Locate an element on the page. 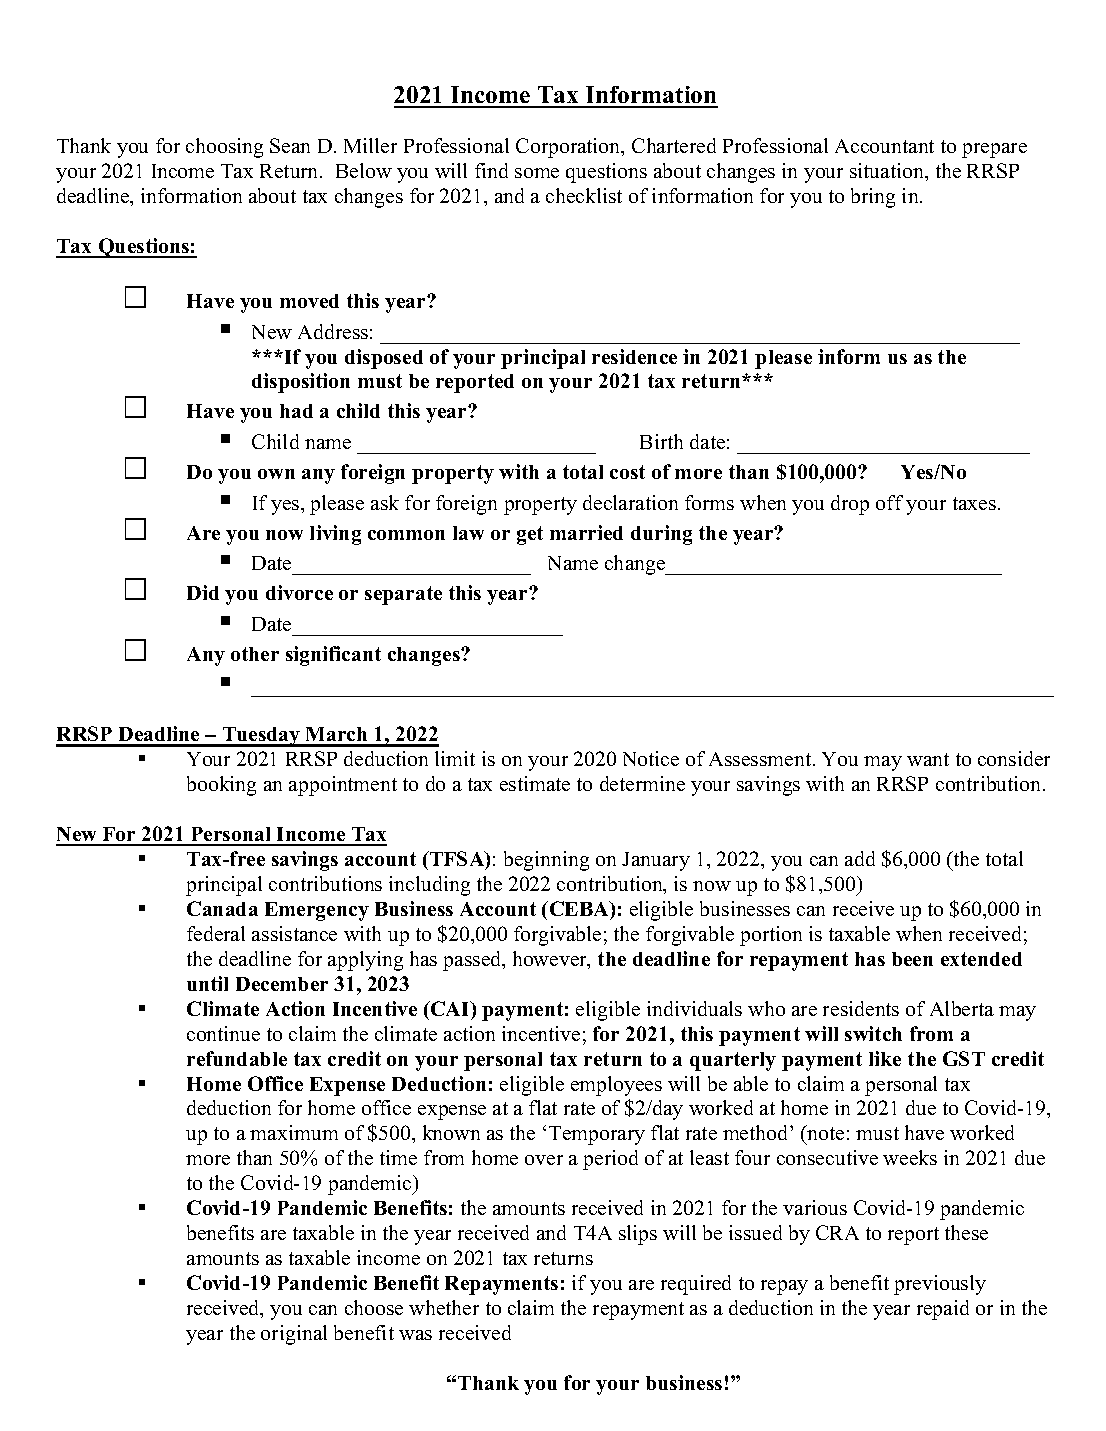 This image has width=1106, height=1431. Sean is located at coordinates (290, 145).
